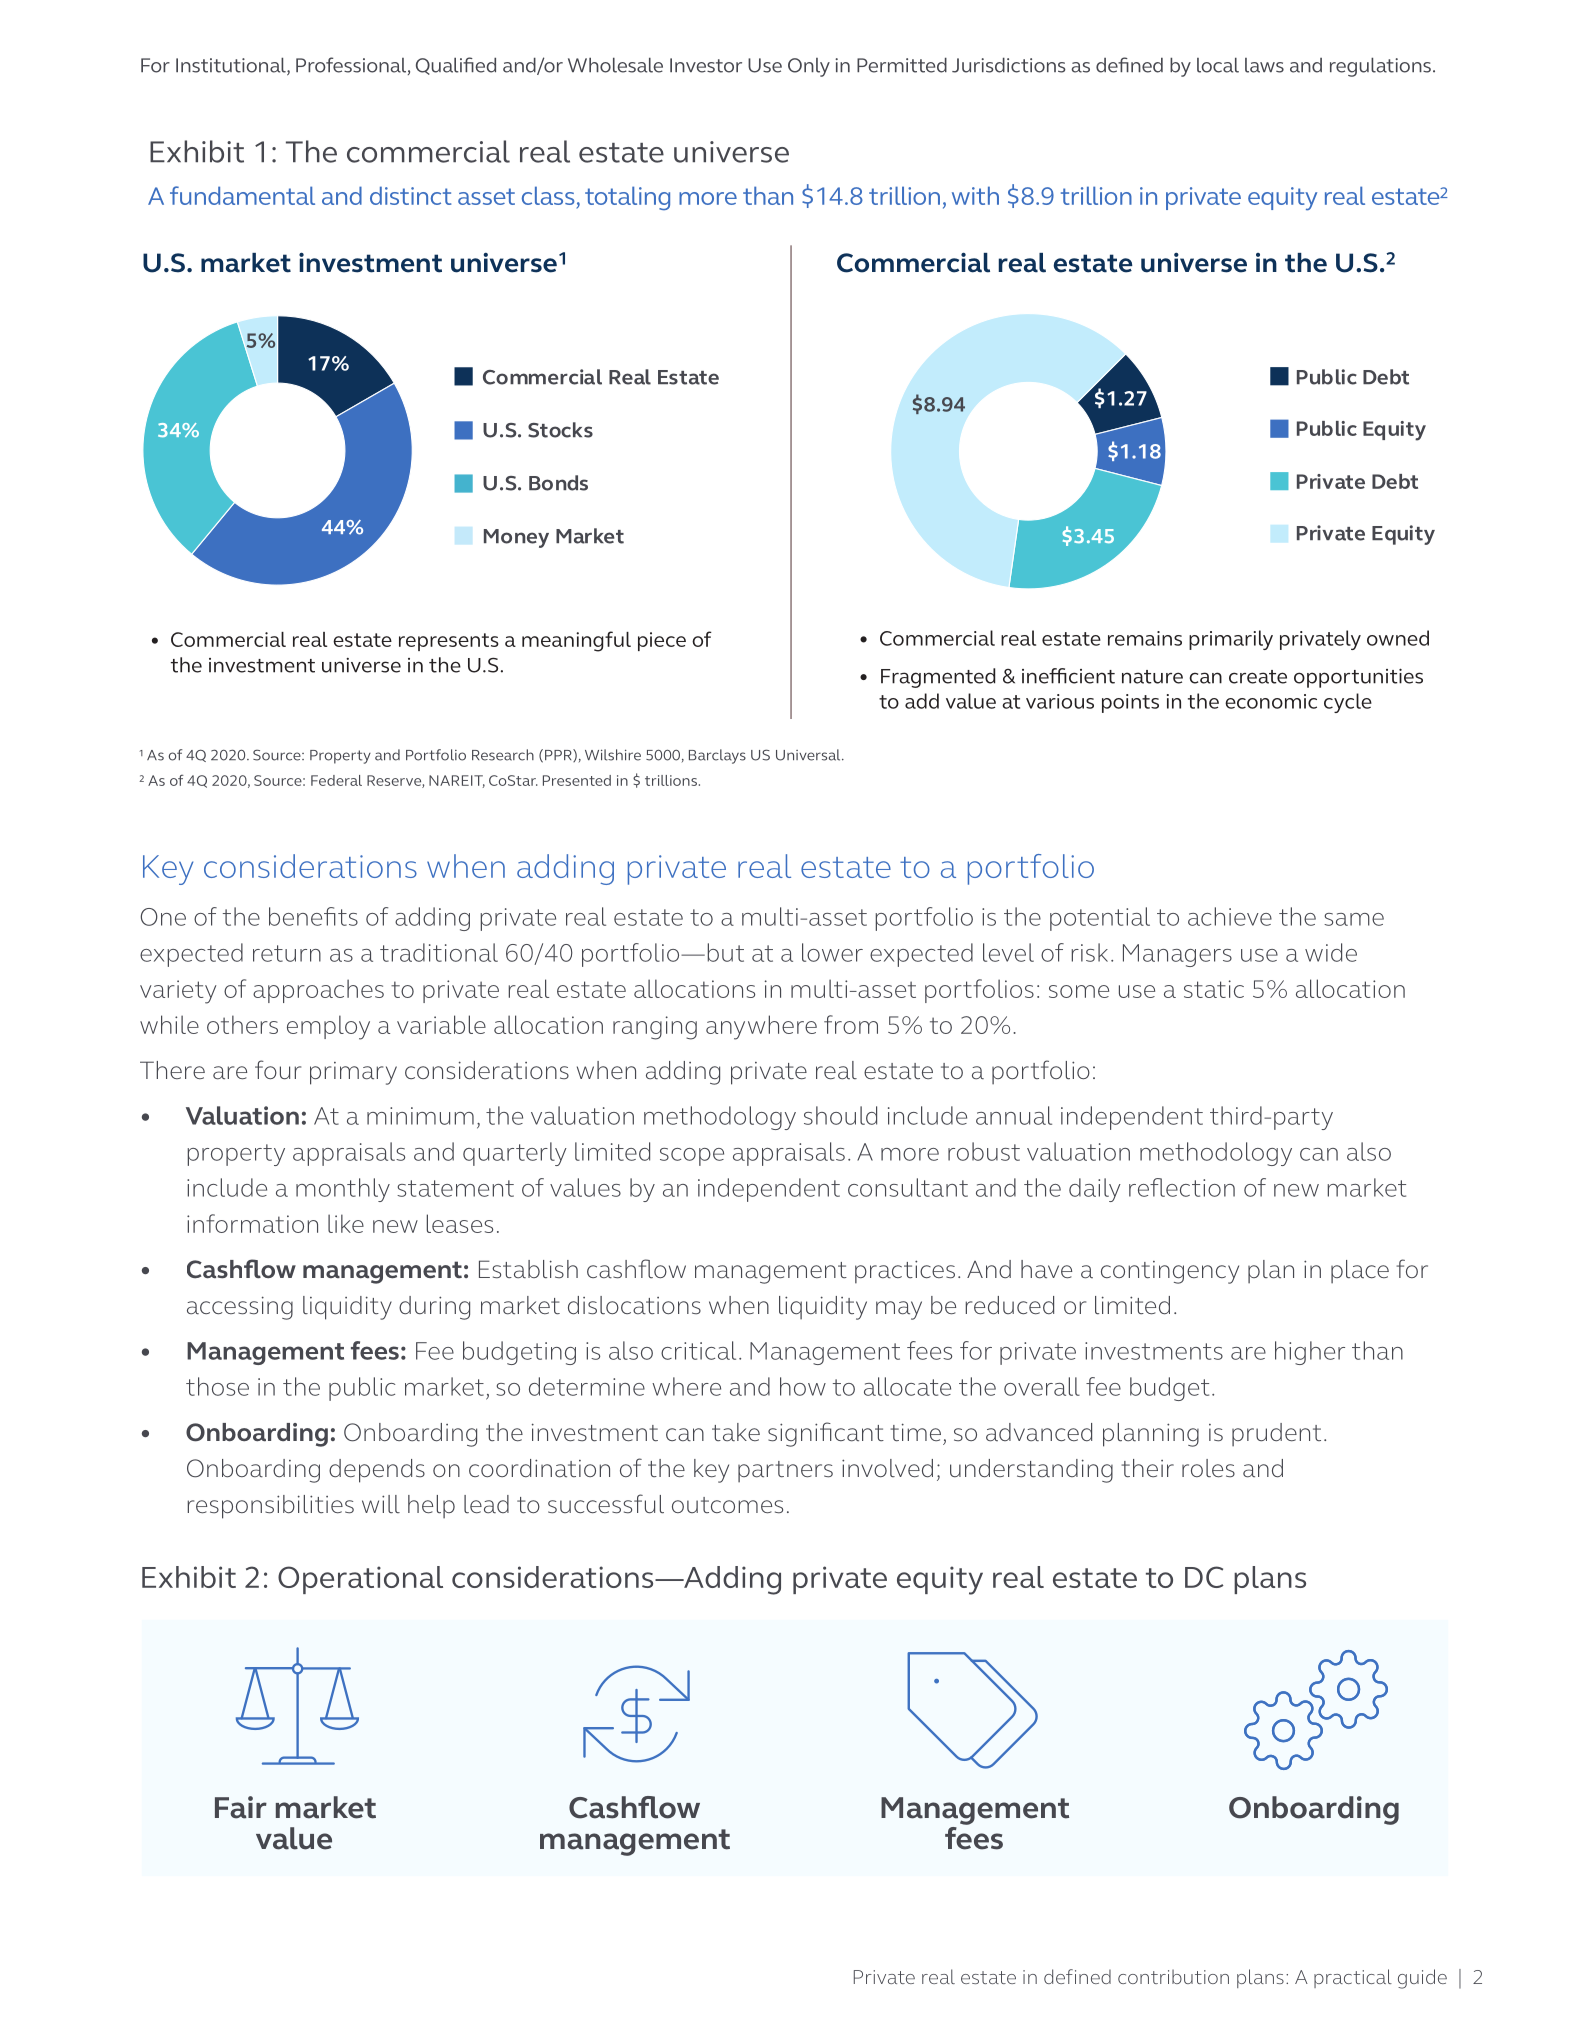  What do you see at coordinates (809, 67) in the image?
I see `Only` at bounding box center [809, 67].
